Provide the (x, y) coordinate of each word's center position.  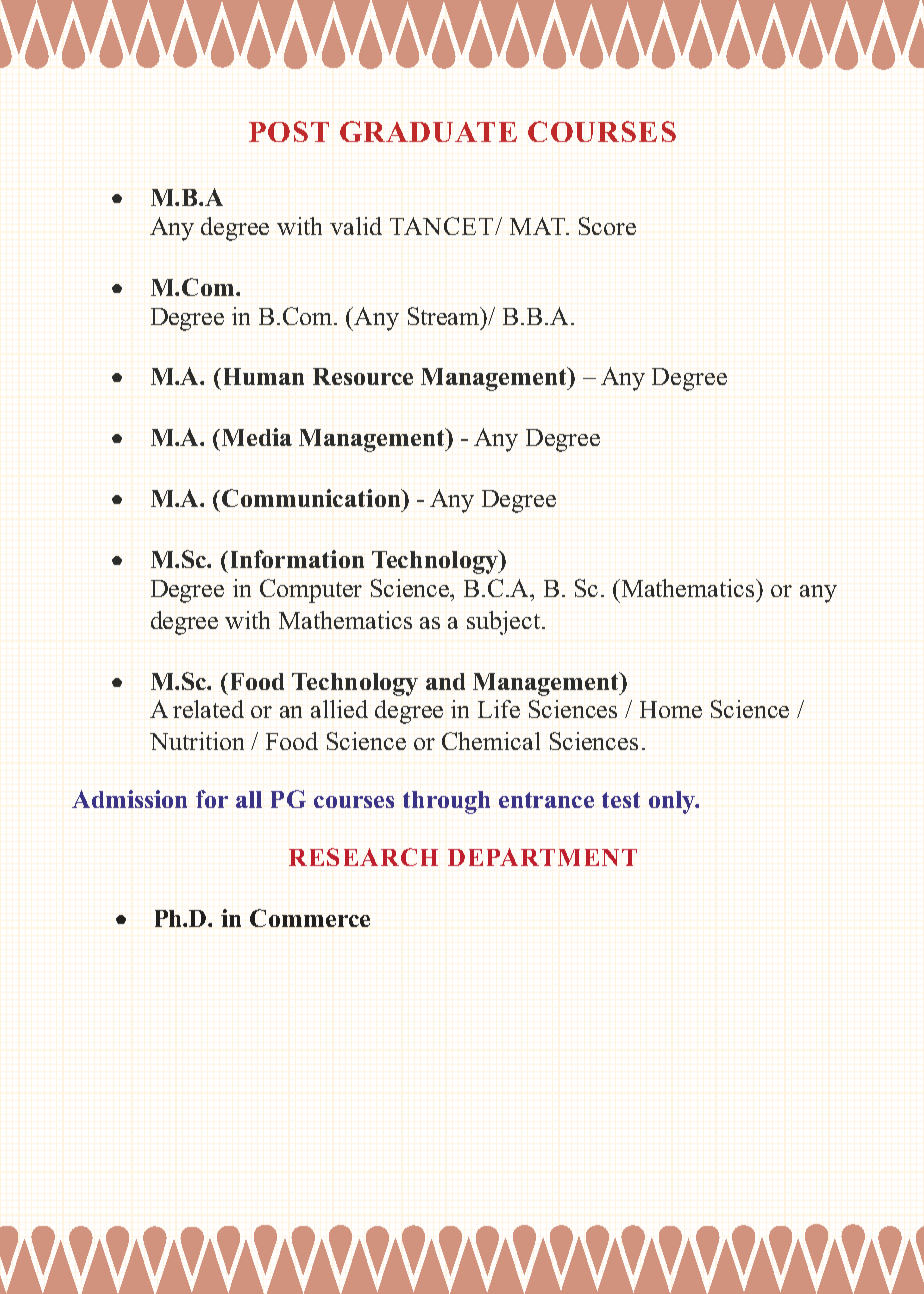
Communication (312, 498)
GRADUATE (428, 131)
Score (607, 226)
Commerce (310, 918)
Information (295, 559)
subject (505, 623)
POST (289, 131)
